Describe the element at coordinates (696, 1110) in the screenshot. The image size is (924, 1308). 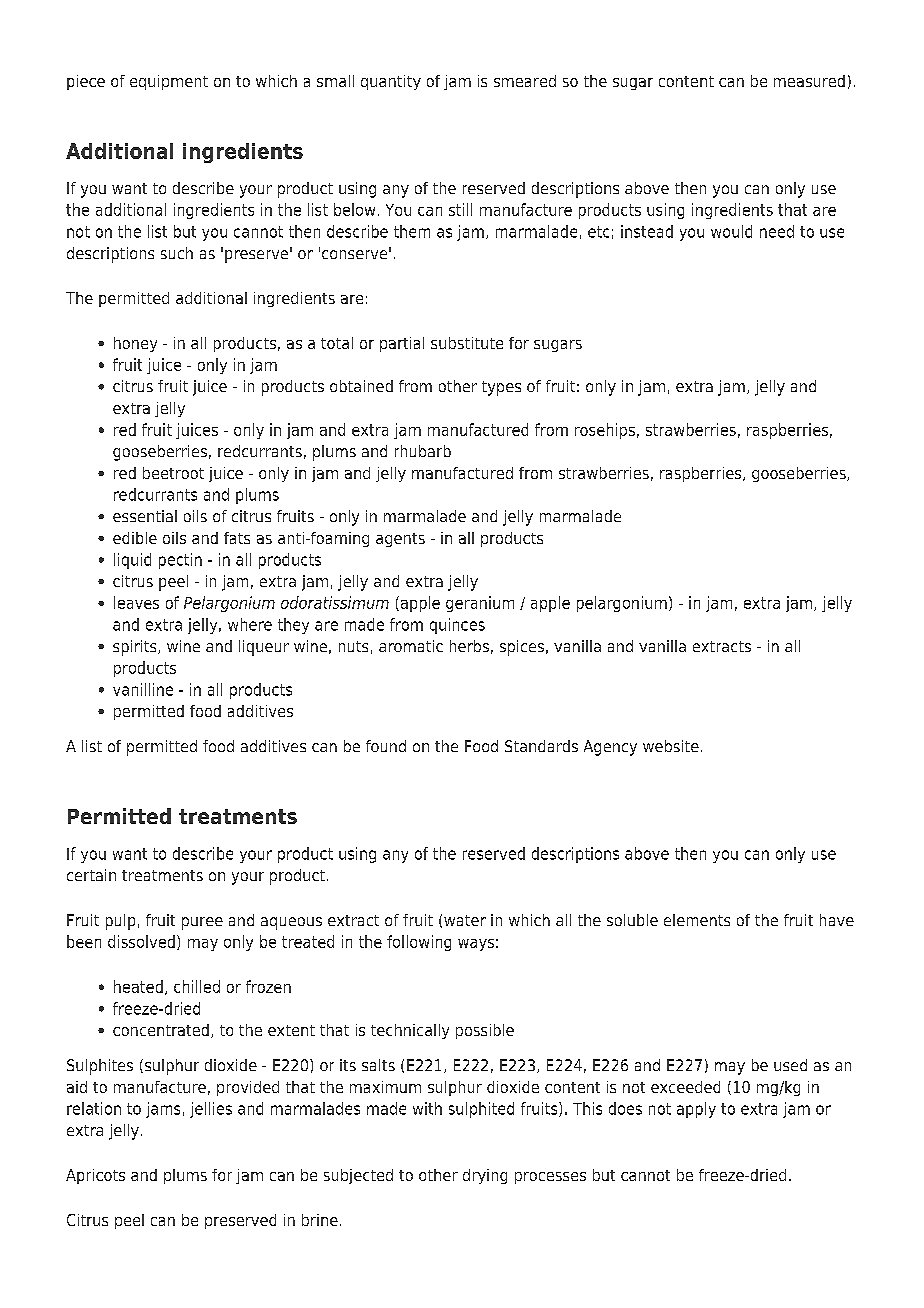
I see `apply` at that location.
